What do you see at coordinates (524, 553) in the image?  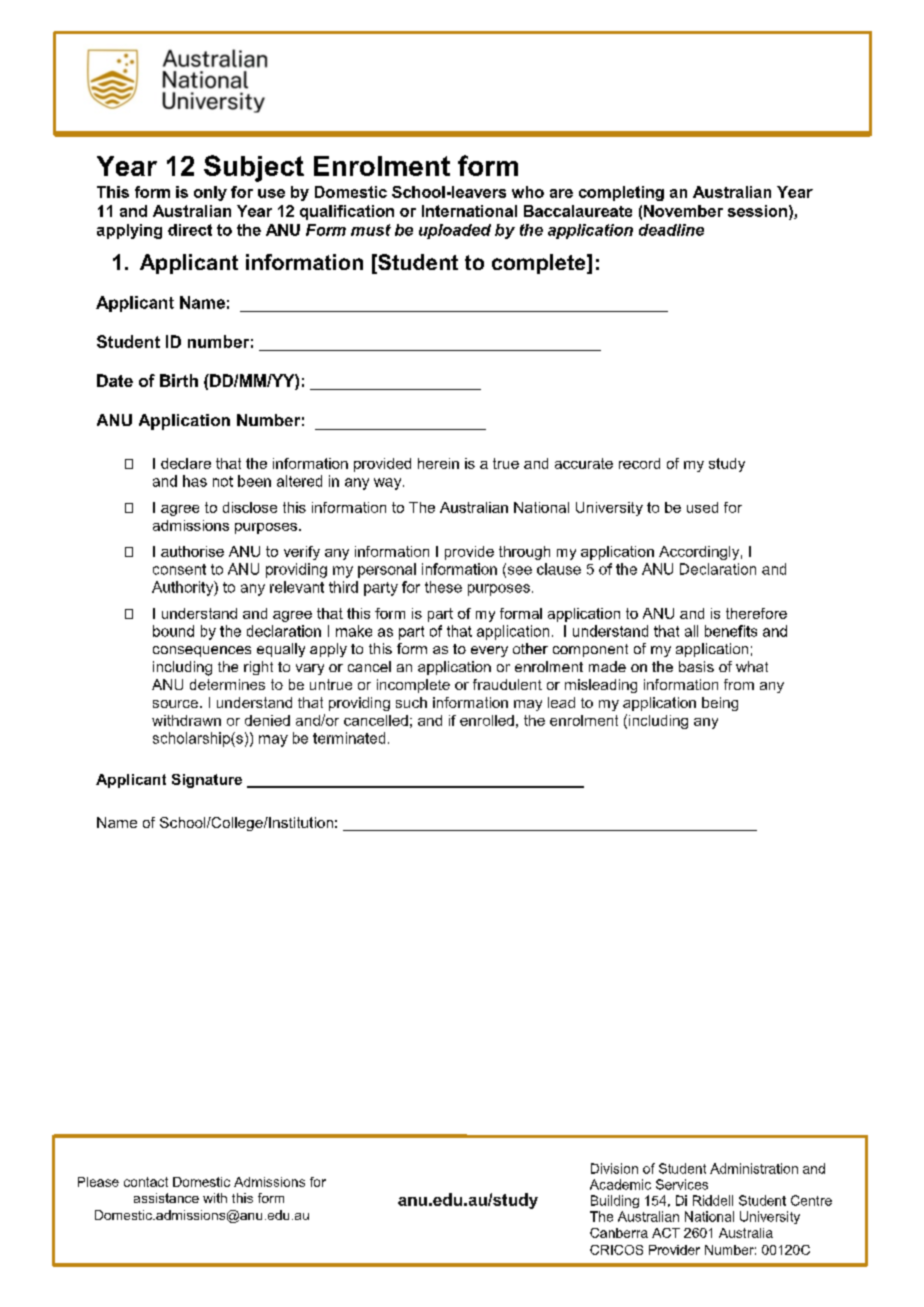 I see `through` at bounding box center [524, 553].
